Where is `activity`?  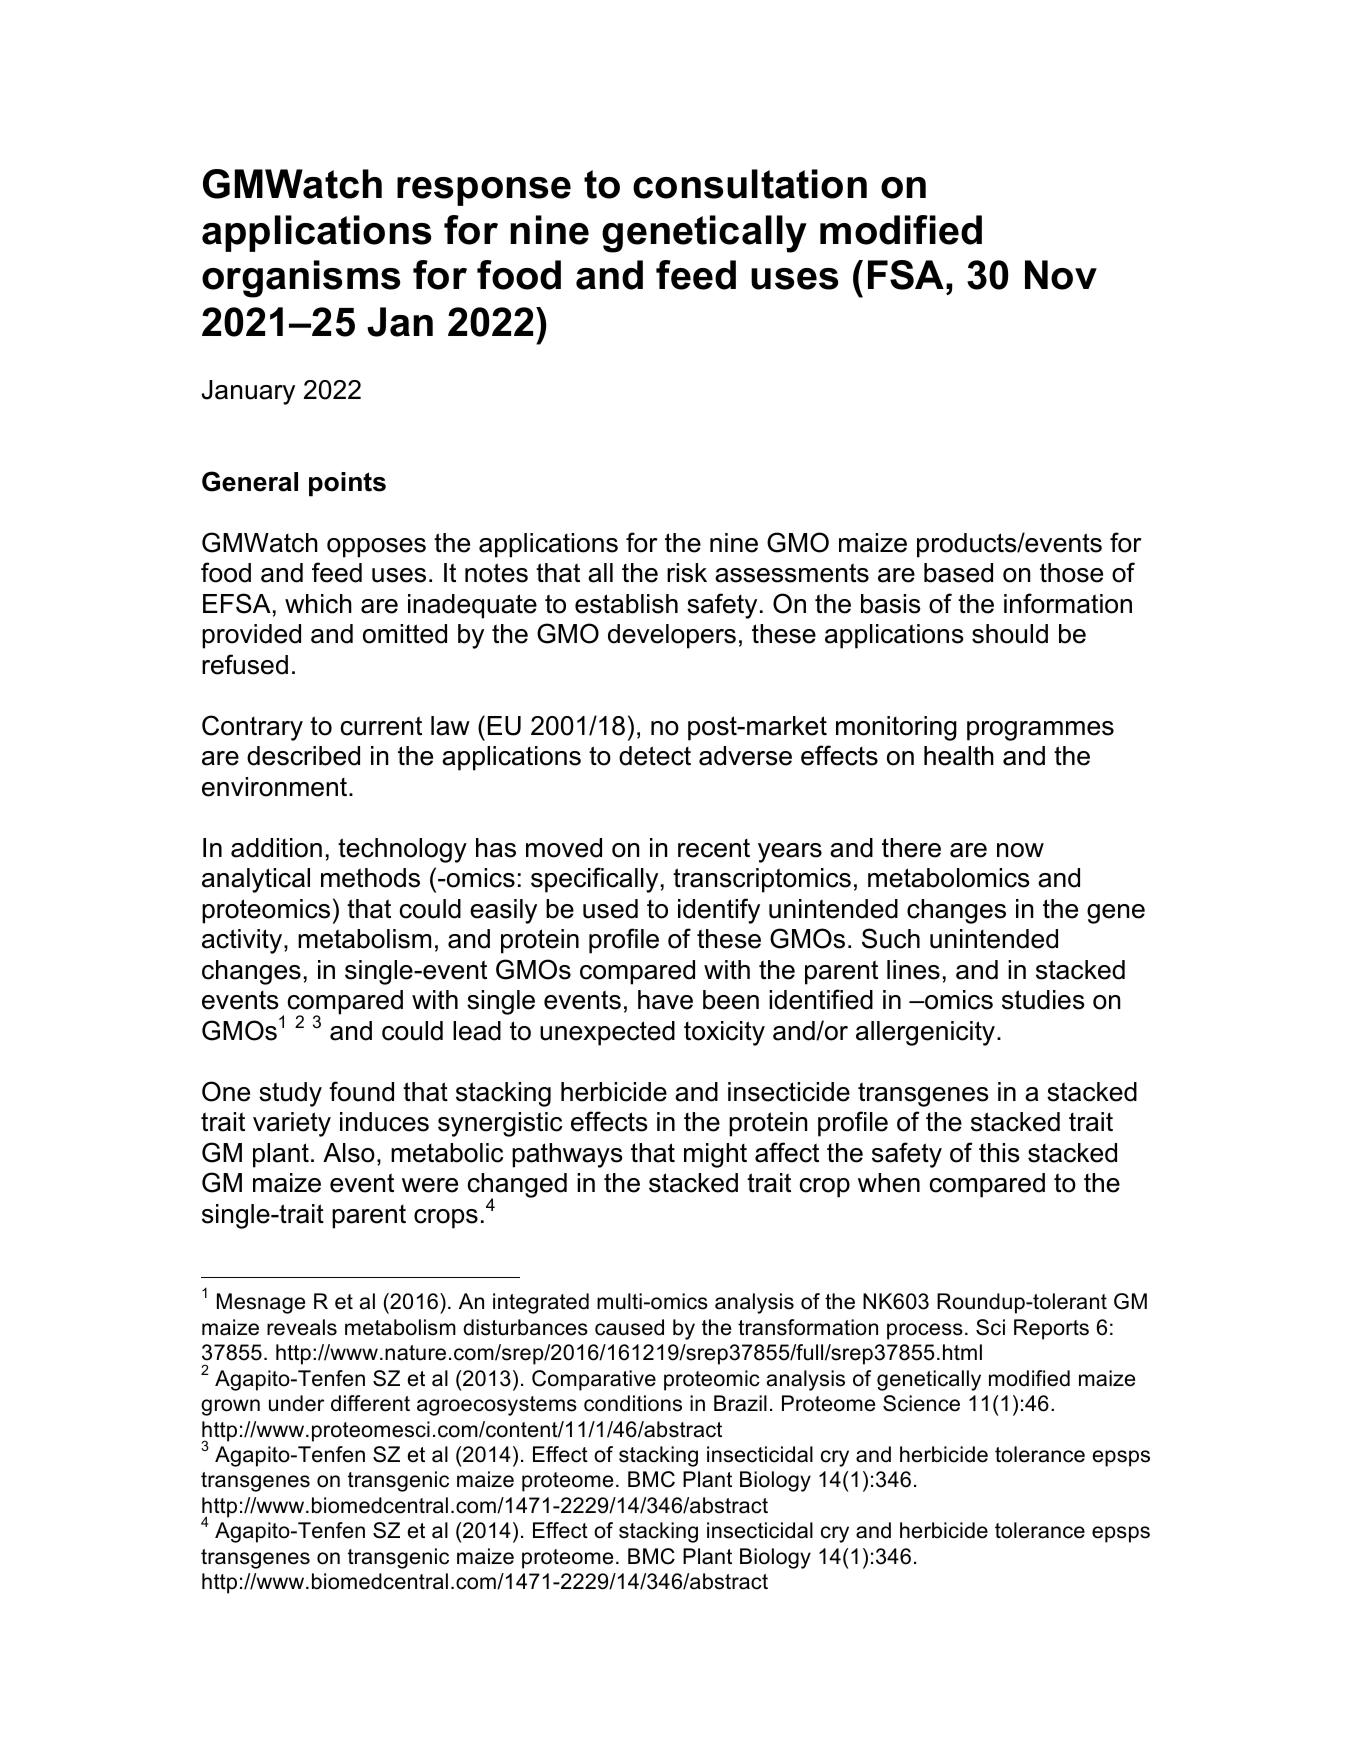
activity is located at coordinates (243, 941).
